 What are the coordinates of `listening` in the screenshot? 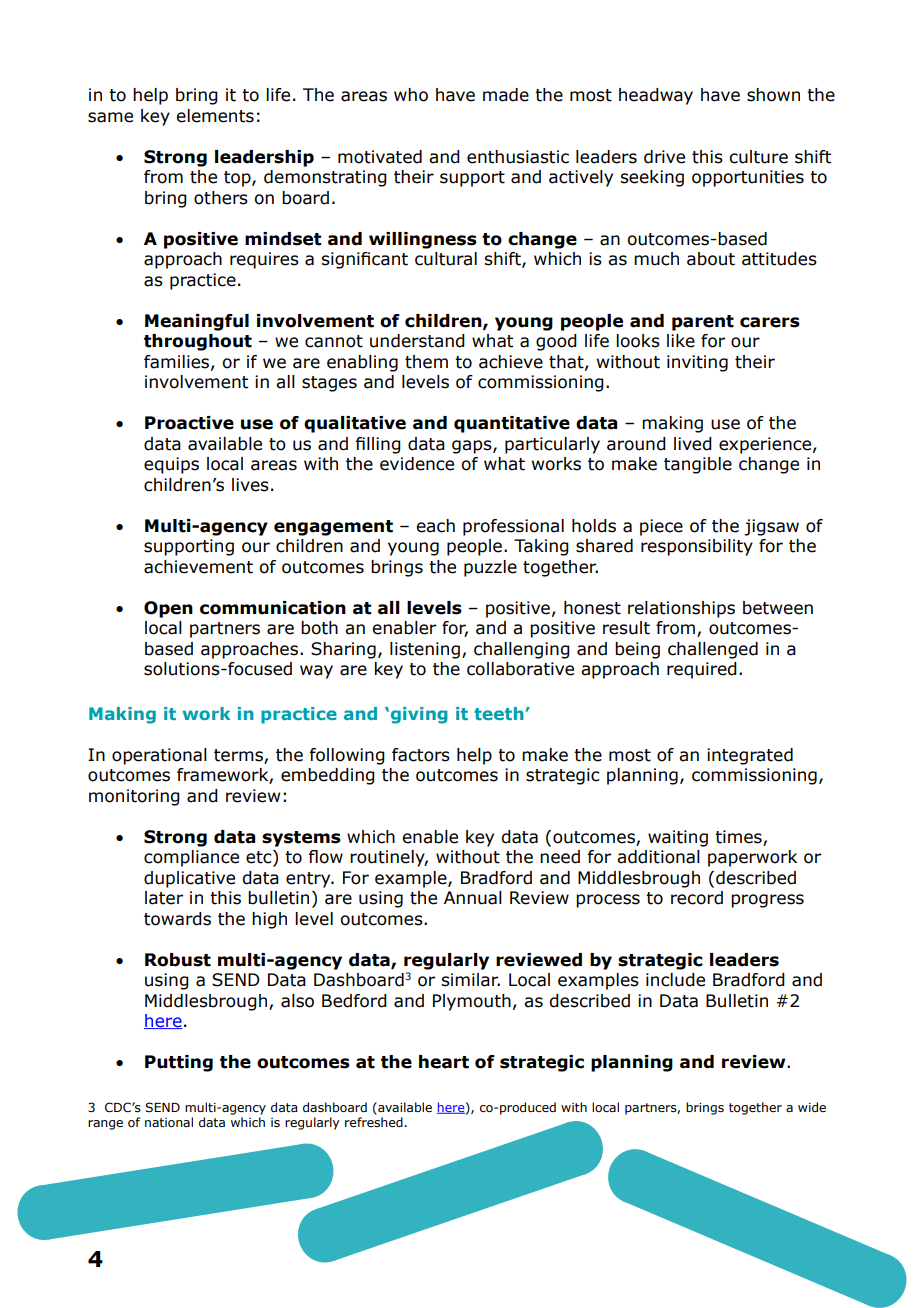 It's located at (425, 650).
